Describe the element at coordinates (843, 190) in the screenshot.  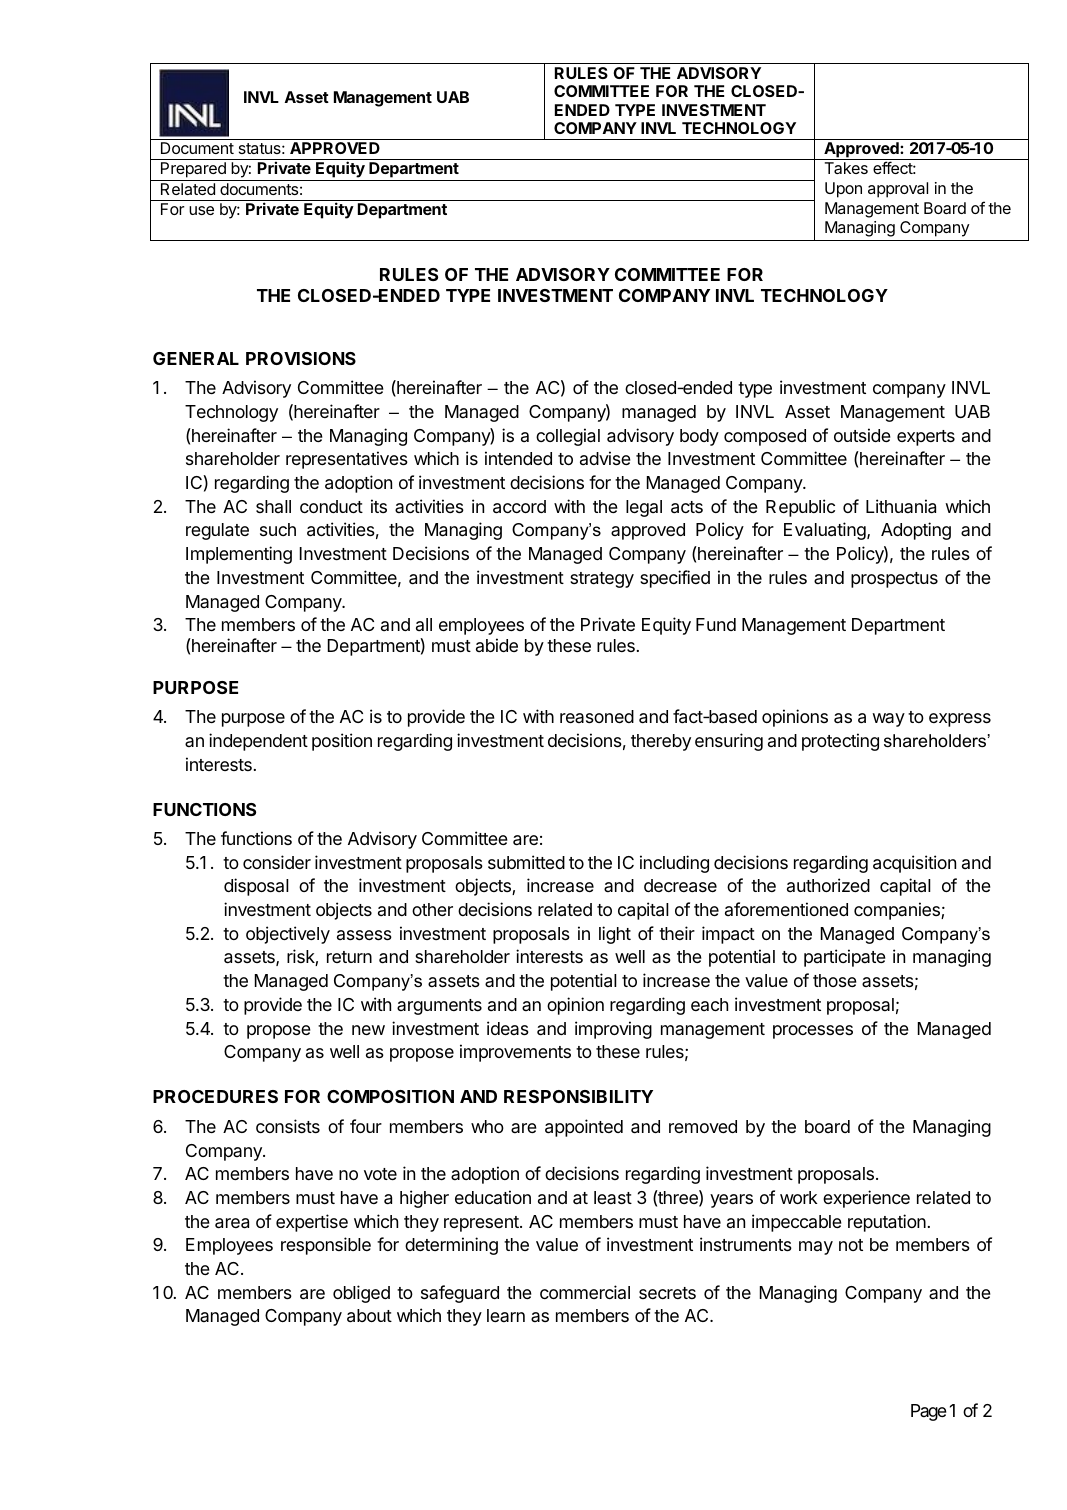
I see `Upon` at that location.
